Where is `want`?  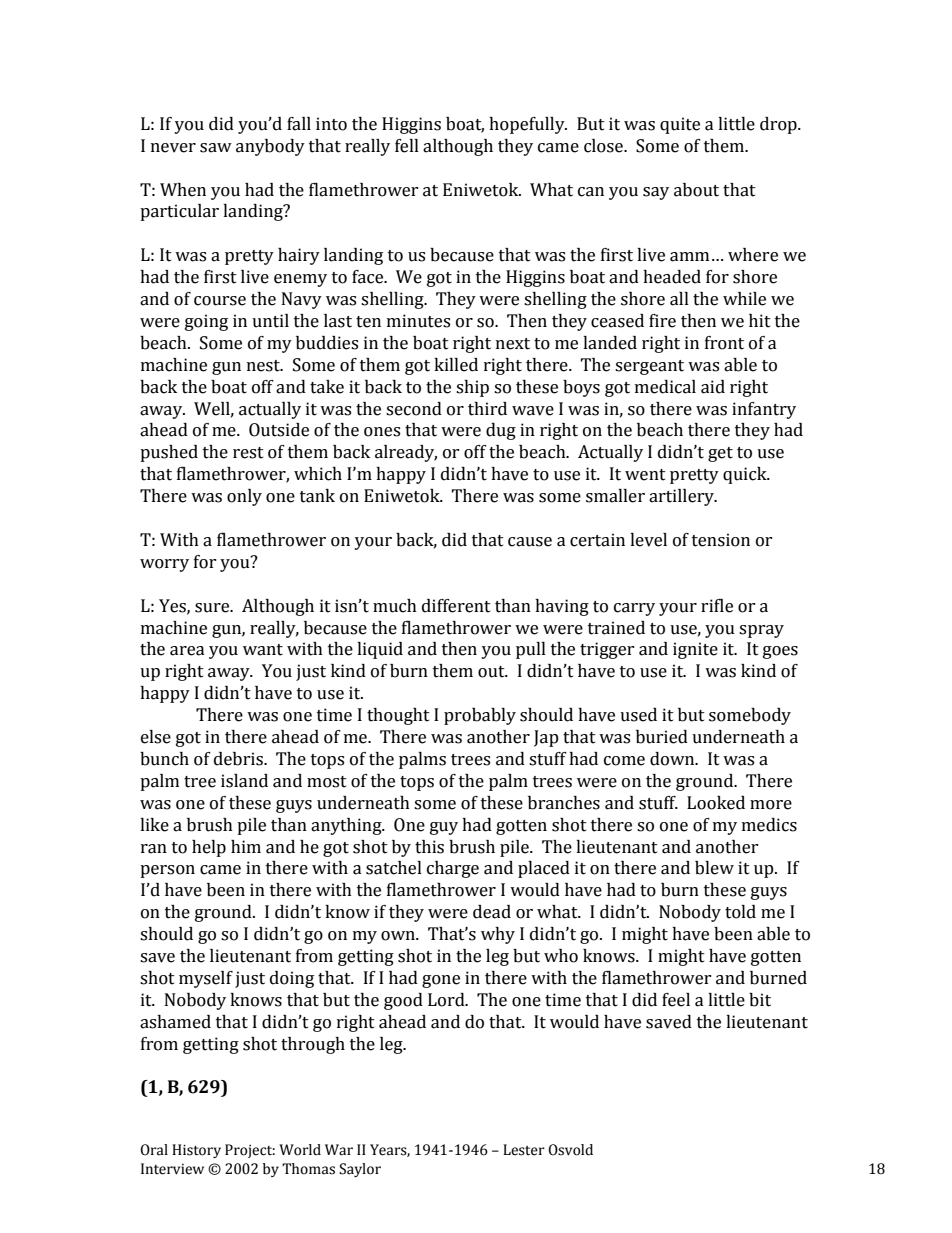 want is located at coordinates (263, 650).
